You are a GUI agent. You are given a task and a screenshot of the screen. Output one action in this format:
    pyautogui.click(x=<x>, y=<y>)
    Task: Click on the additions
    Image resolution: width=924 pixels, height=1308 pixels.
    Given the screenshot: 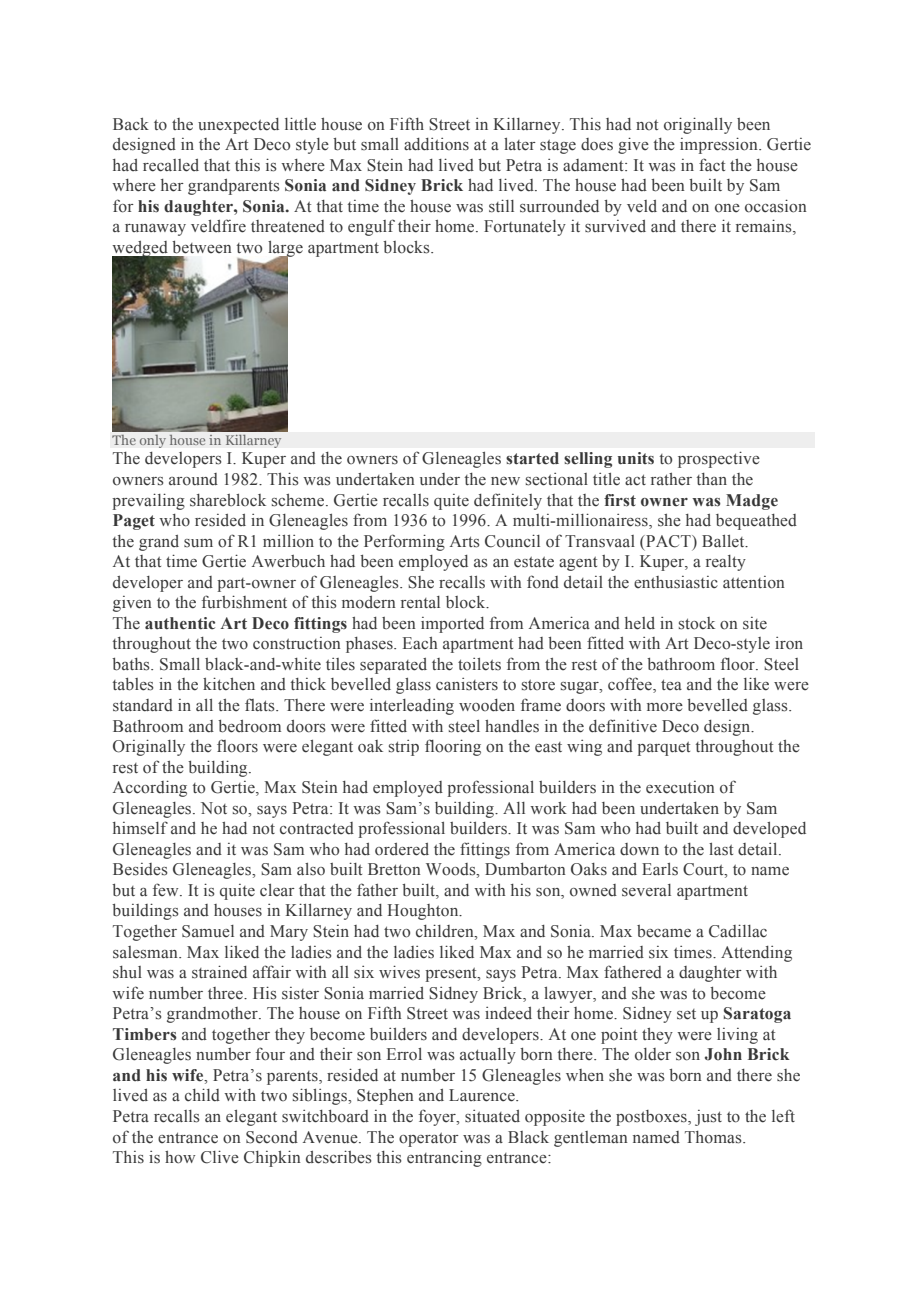 What is the action you would take?
    pyautogui.click(x=436, y=144)
